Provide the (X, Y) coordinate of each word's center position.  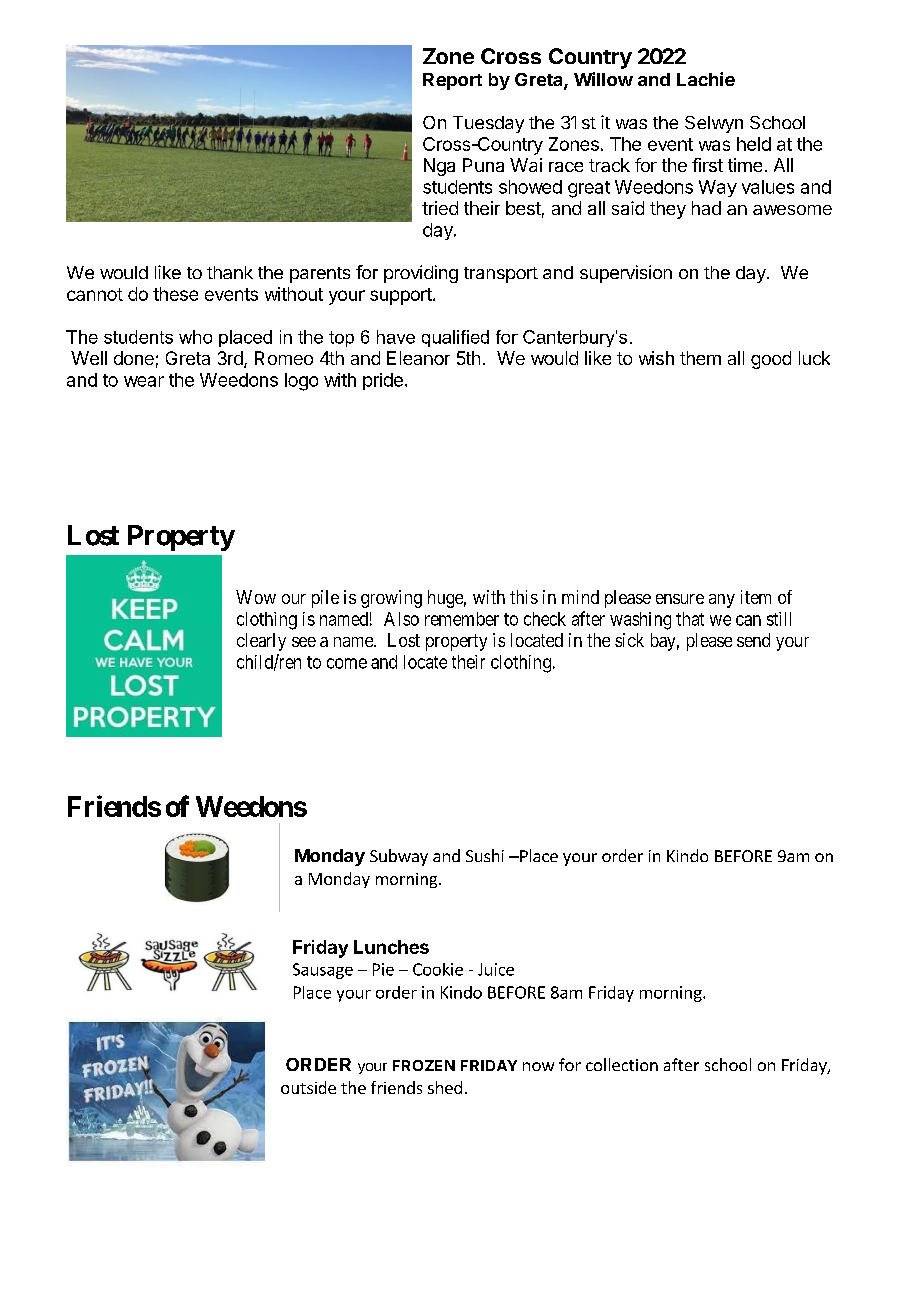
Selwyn (714, 124)
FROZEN (424, 1065)
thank (230, 272)
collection (622, 1064)
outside (308, 1087)
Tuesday (488, 124)
